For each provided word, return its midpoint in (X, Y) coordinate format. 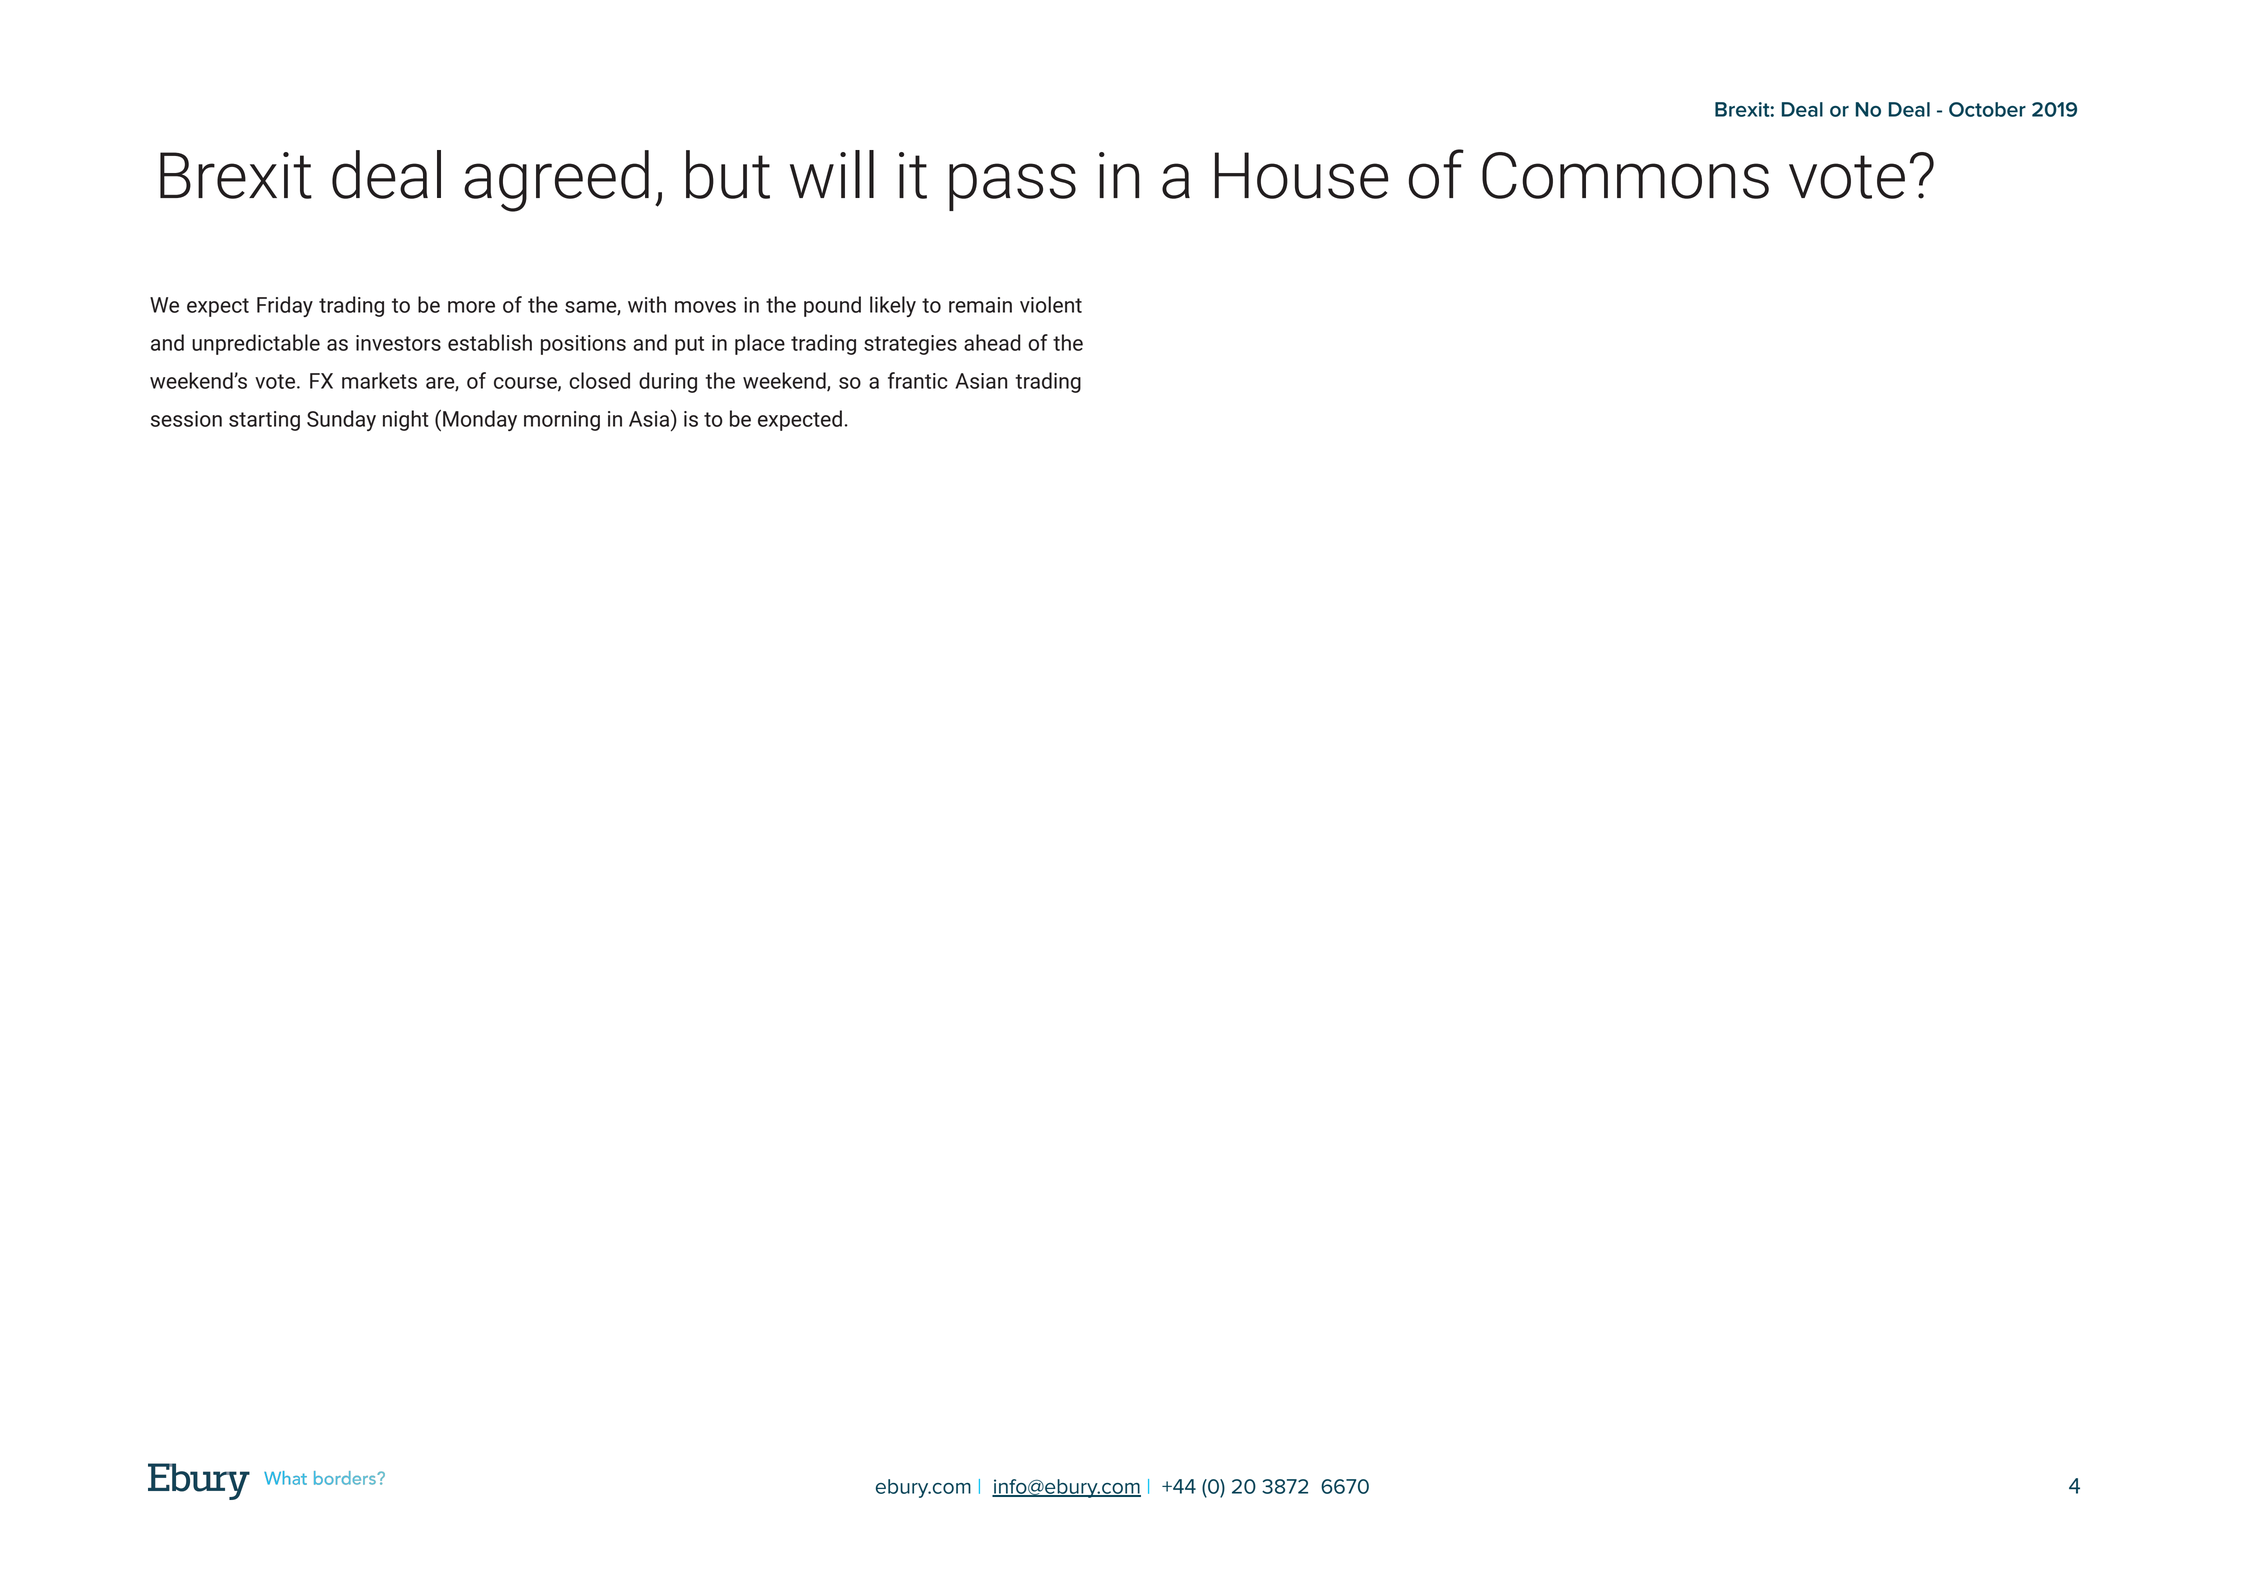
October (1987, 109)
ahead (992, 342)
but (728, 174)
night (406, 420)
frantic (918, 380)
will (832, 174)
